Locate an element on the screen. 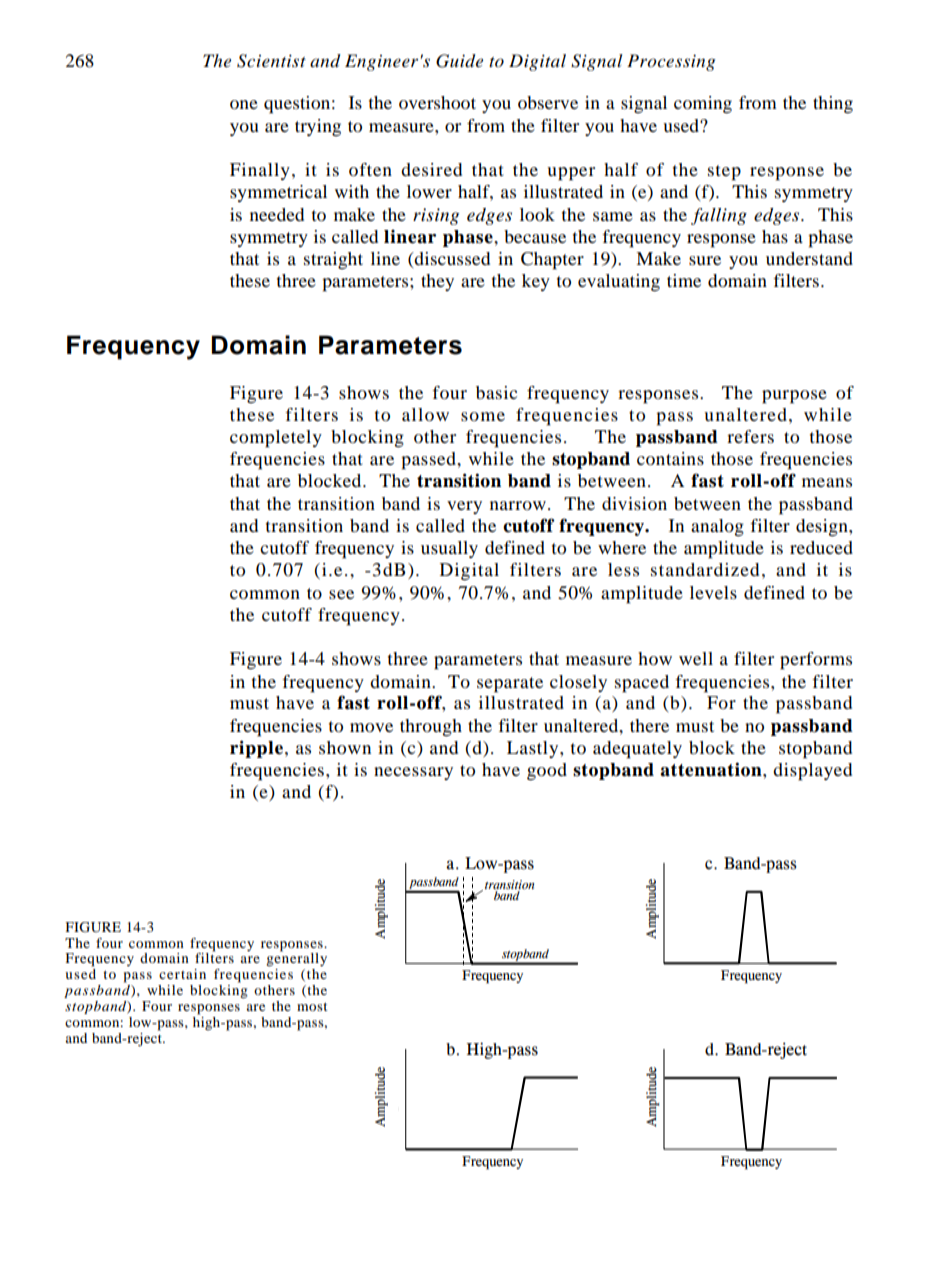 The height and width of the screenshot is (1281, 952). analog is located at coordinates (717, 528).
